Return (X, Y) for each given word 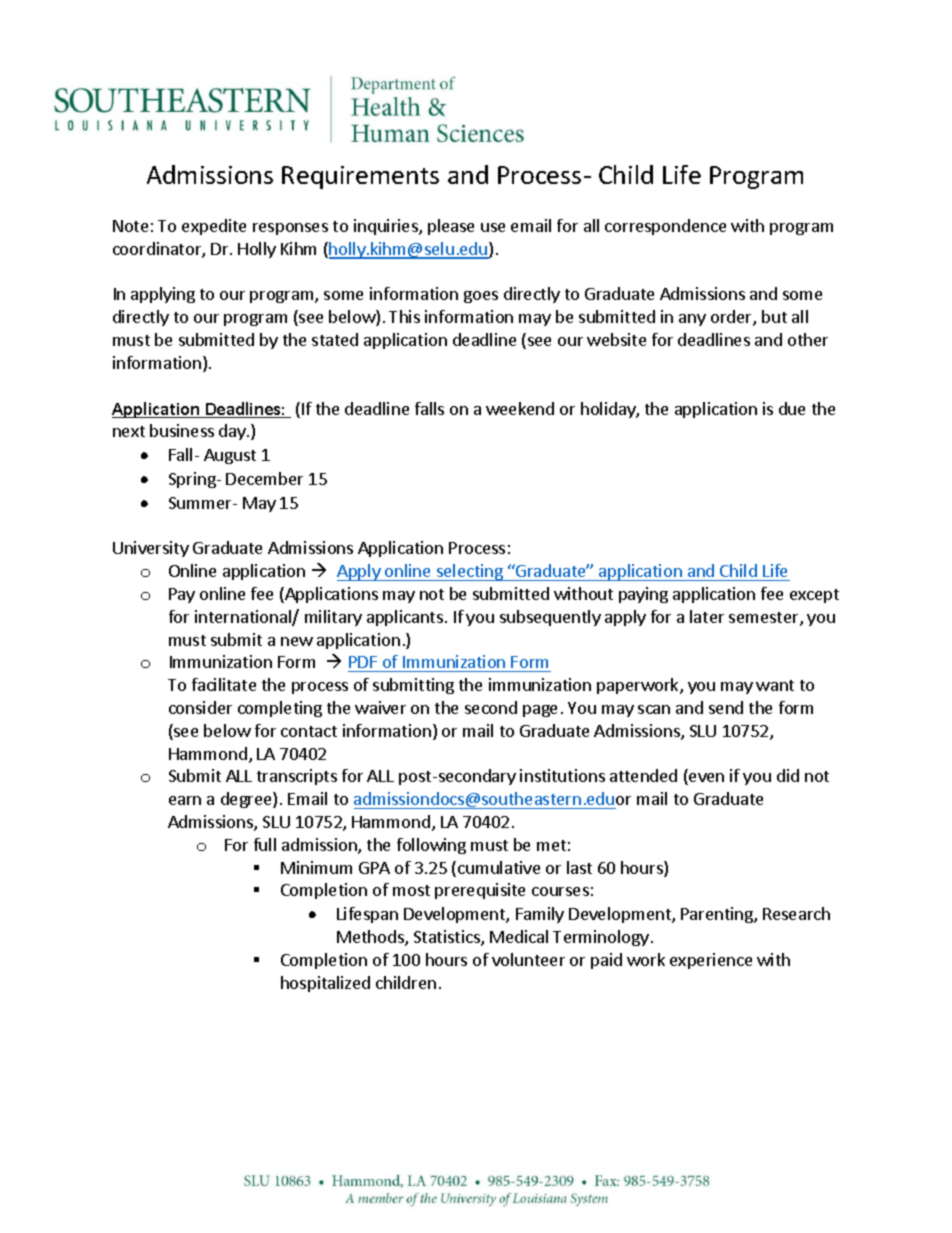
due (792, 408)
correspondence (665, 227)
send (726, 707)
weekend (520, 408)
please (451, 227)
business (182, 430)
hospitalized (325, 984)
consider (200, 707)
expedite (214, 227)
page (540, 711)
